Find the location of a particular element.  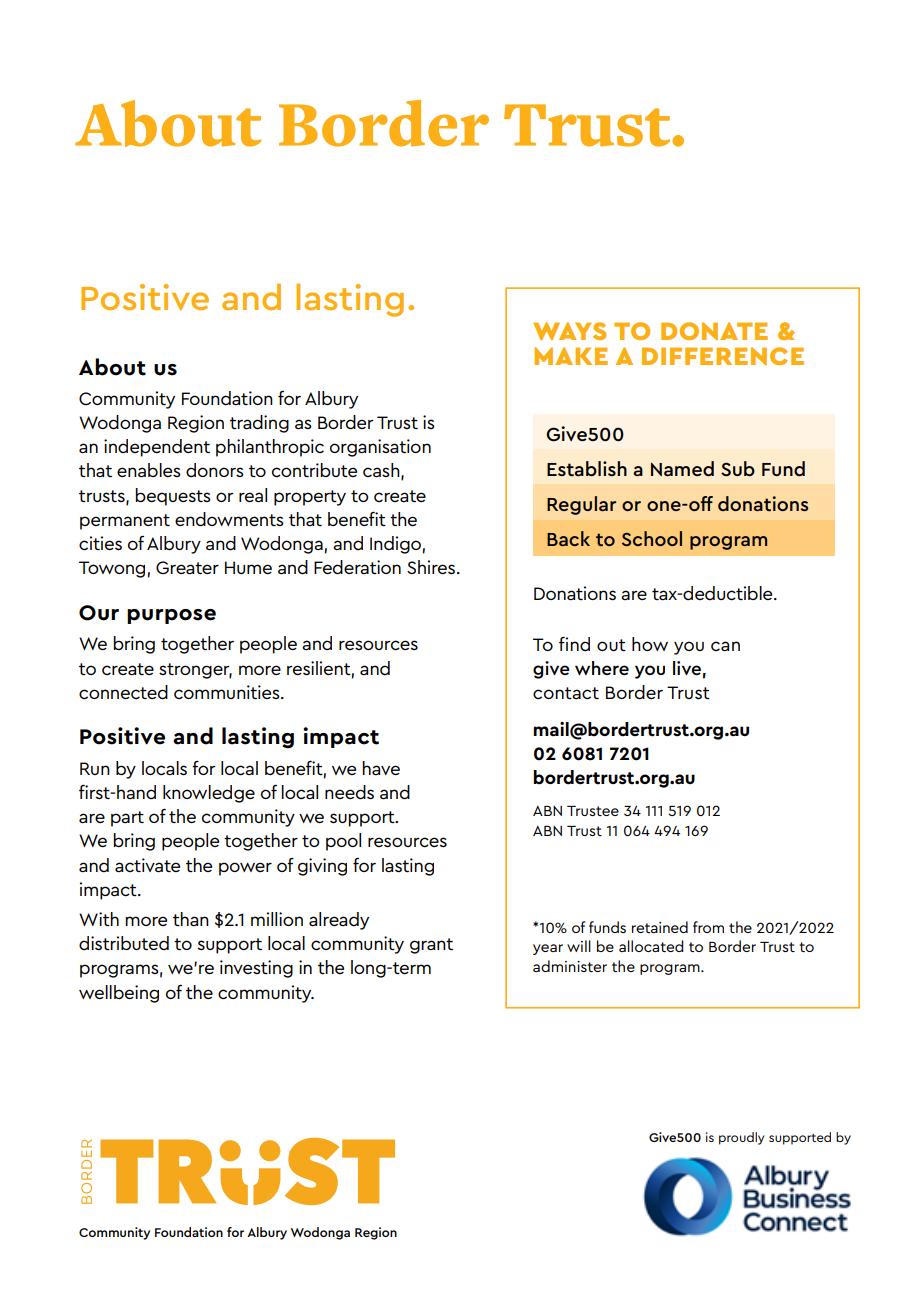

trading is located at coordinates (259, 424).
